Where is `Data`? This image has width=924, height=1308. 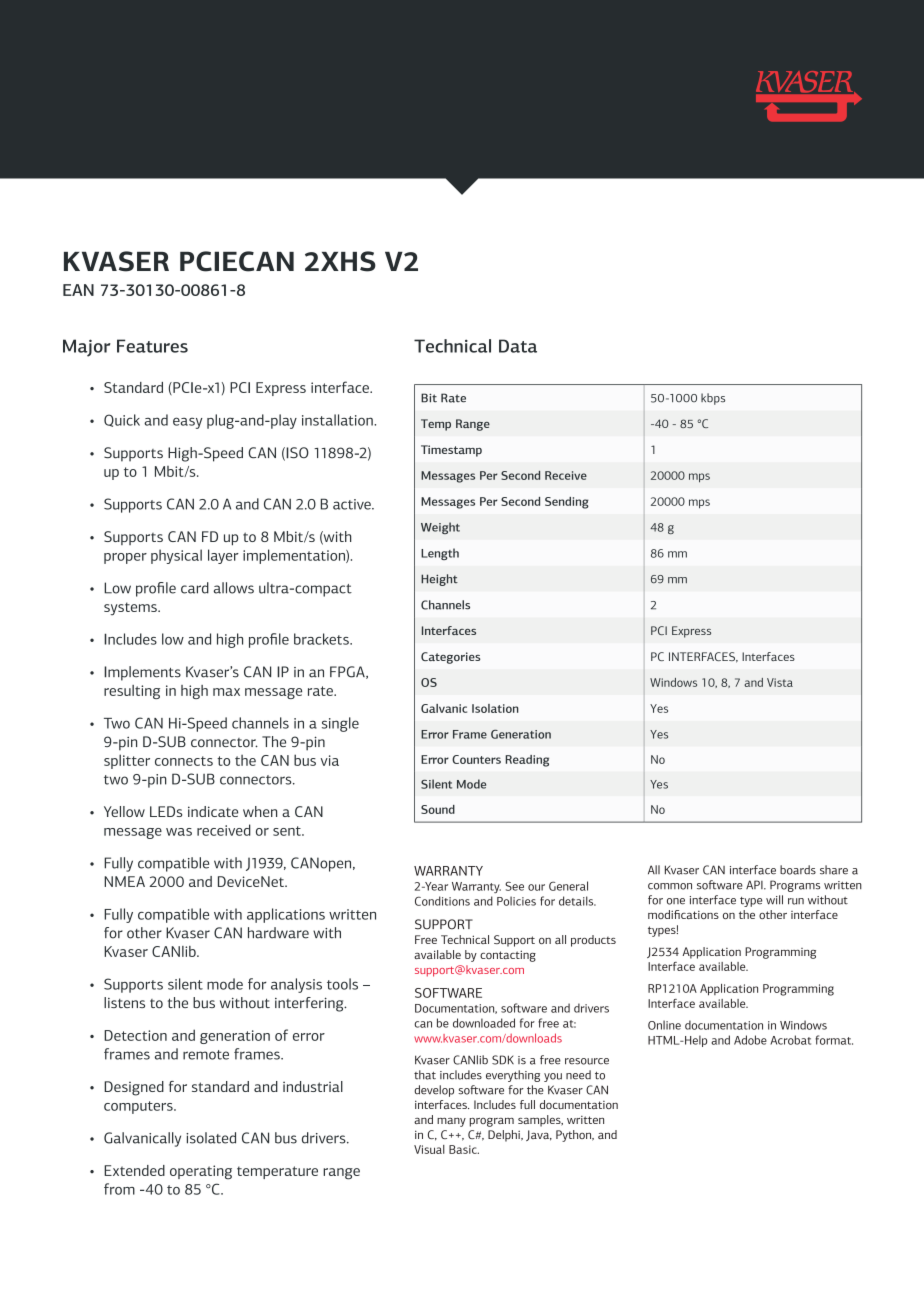
Data is located at coordinates (518, 346).
